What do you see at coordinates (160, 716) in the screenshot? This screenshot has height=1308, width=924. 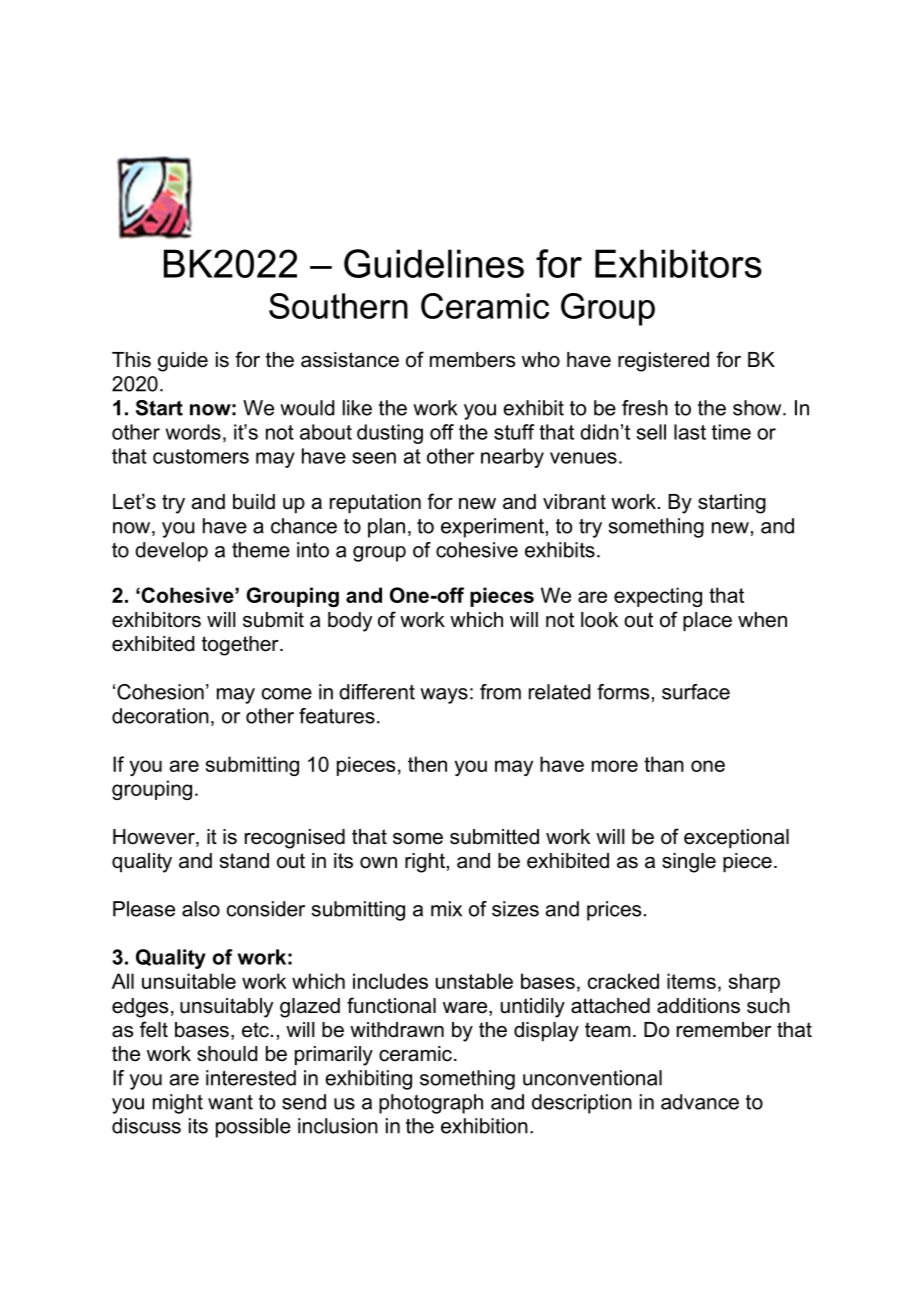 I see `decoration` at bounding box center [160, 716].
